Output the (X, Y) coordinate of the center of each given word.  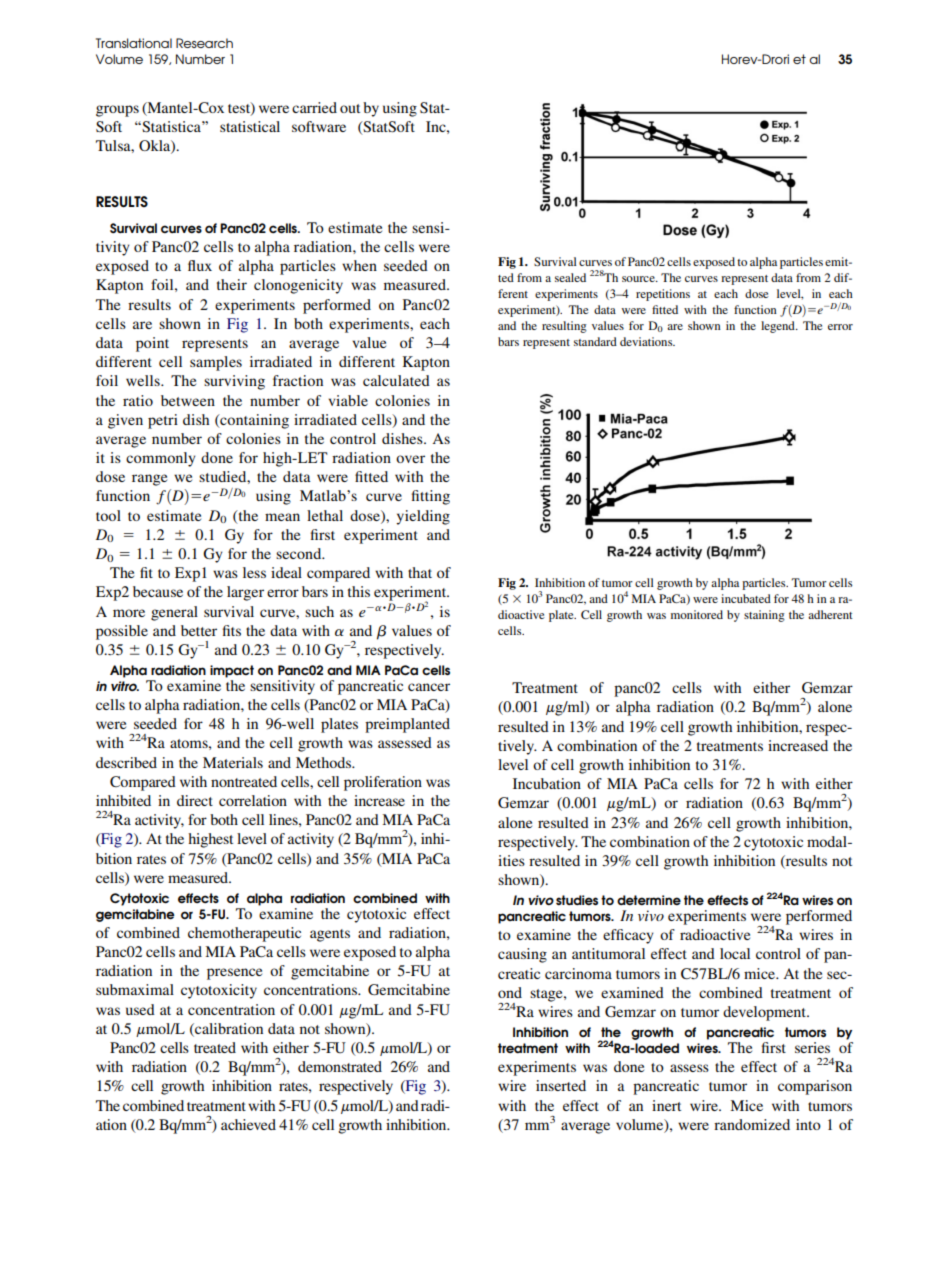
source (639, 279)
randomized (752, 1124)
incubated (746, 598)
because (158, 591)
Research (204, 43)
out (350, 108)
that (420, 572)
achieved (248, 1124)
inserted (561, 1085)
